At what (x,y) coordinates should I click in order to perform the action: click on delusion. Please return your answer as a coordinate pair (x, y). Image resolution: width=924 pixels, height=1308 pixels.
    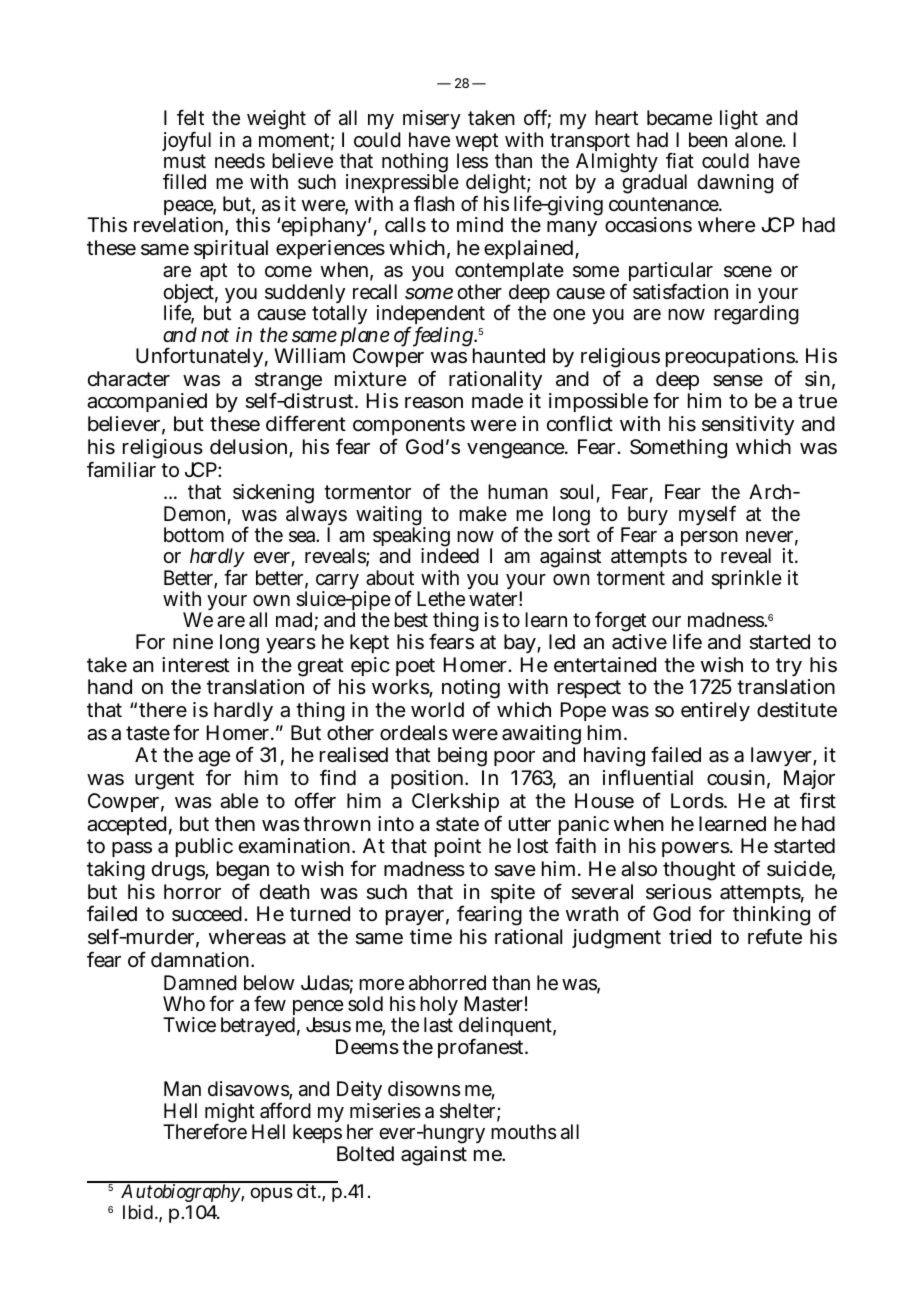
    Looking at the image, I should click on (248, 447).
